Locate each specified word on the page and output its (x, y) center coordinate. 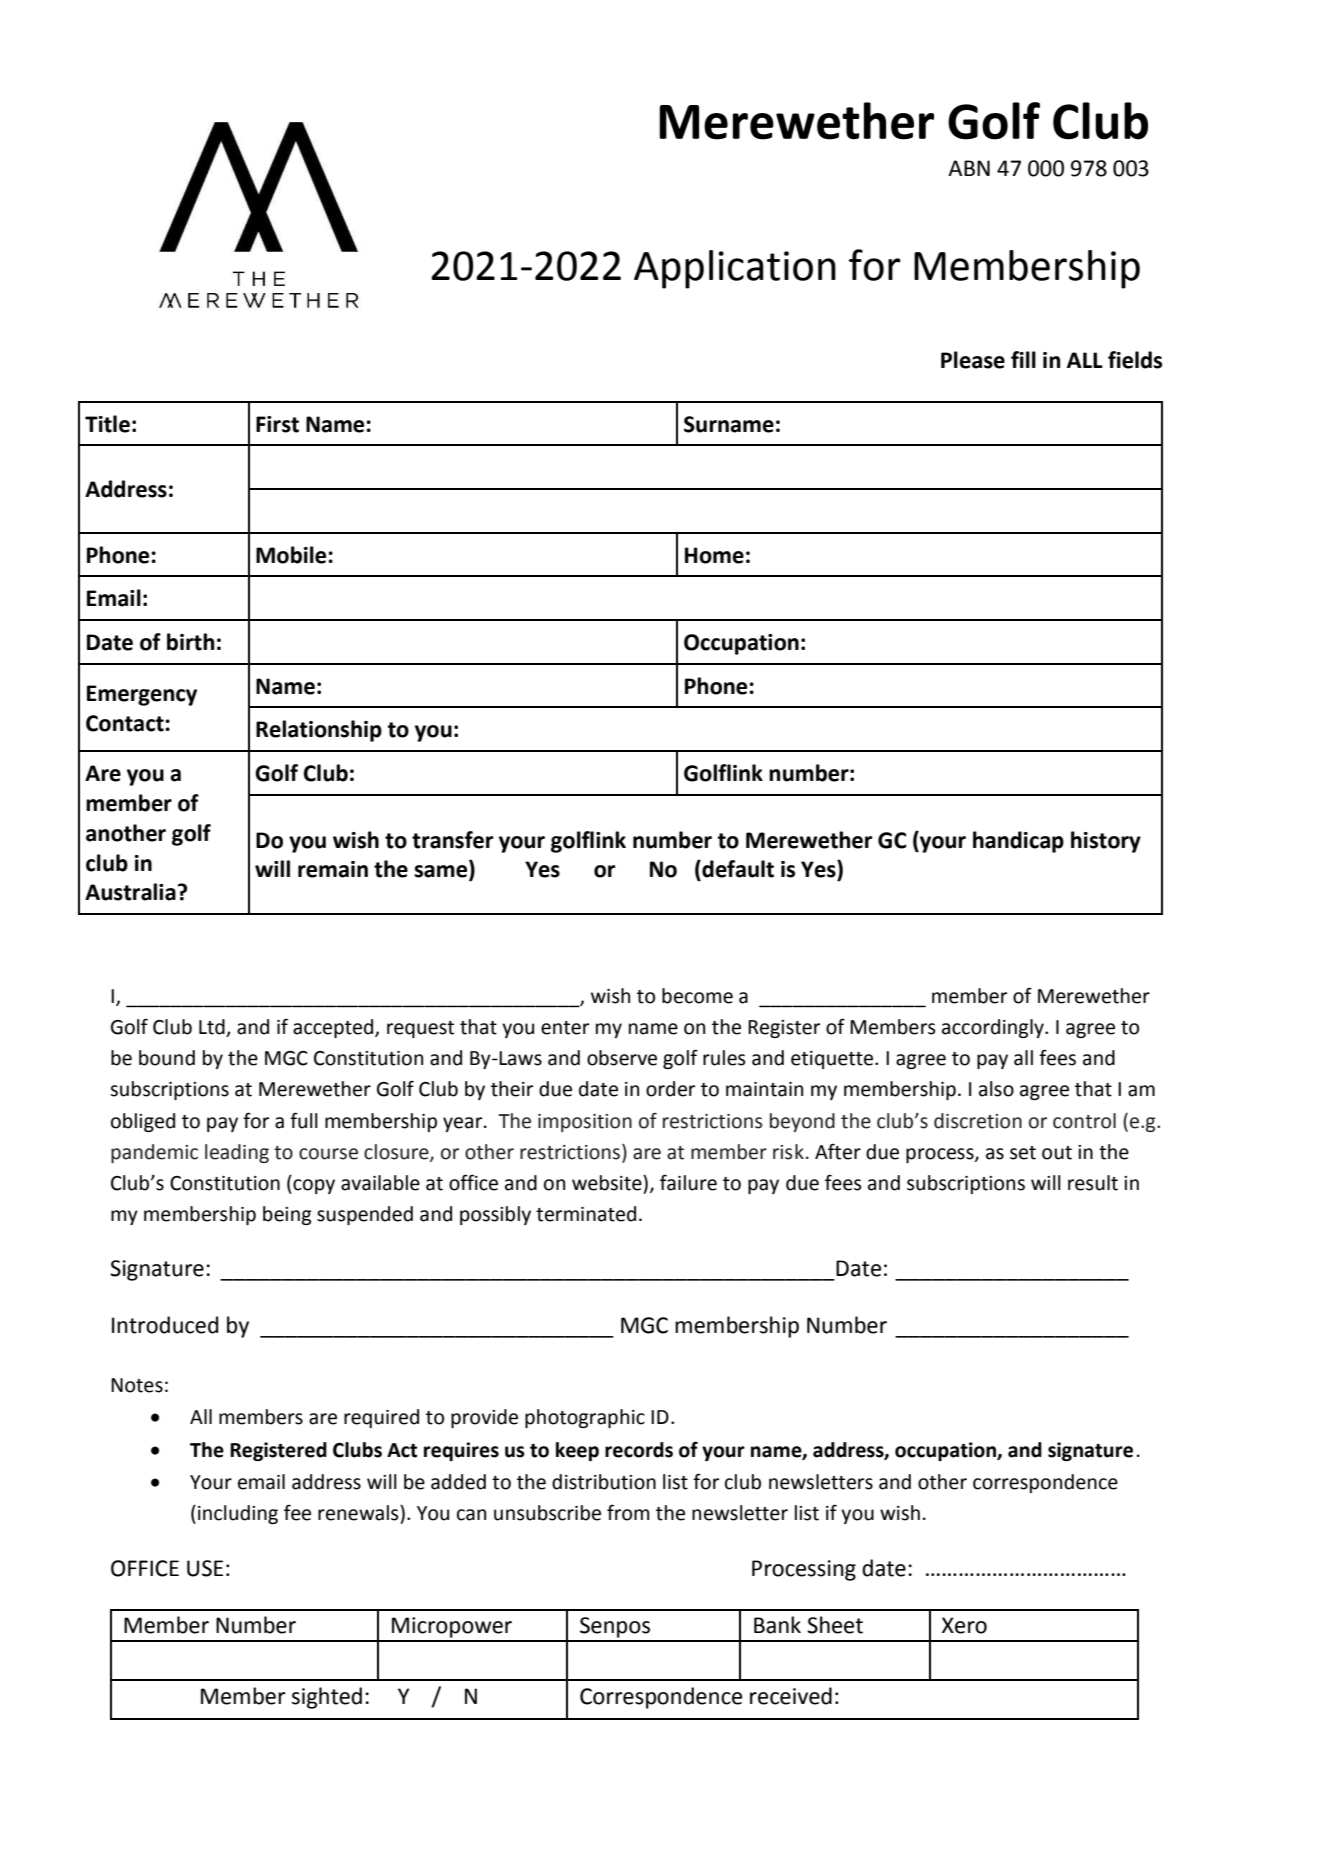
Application (735, 269)
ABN (969, 168)
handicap (1018, 842)
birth (190, 642)
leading (237, 1153)
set (1023, 1153)
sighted (327, 1698)
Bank (777, 1625)
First (277, 424)
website (608, 1183)
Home (714, 555)
